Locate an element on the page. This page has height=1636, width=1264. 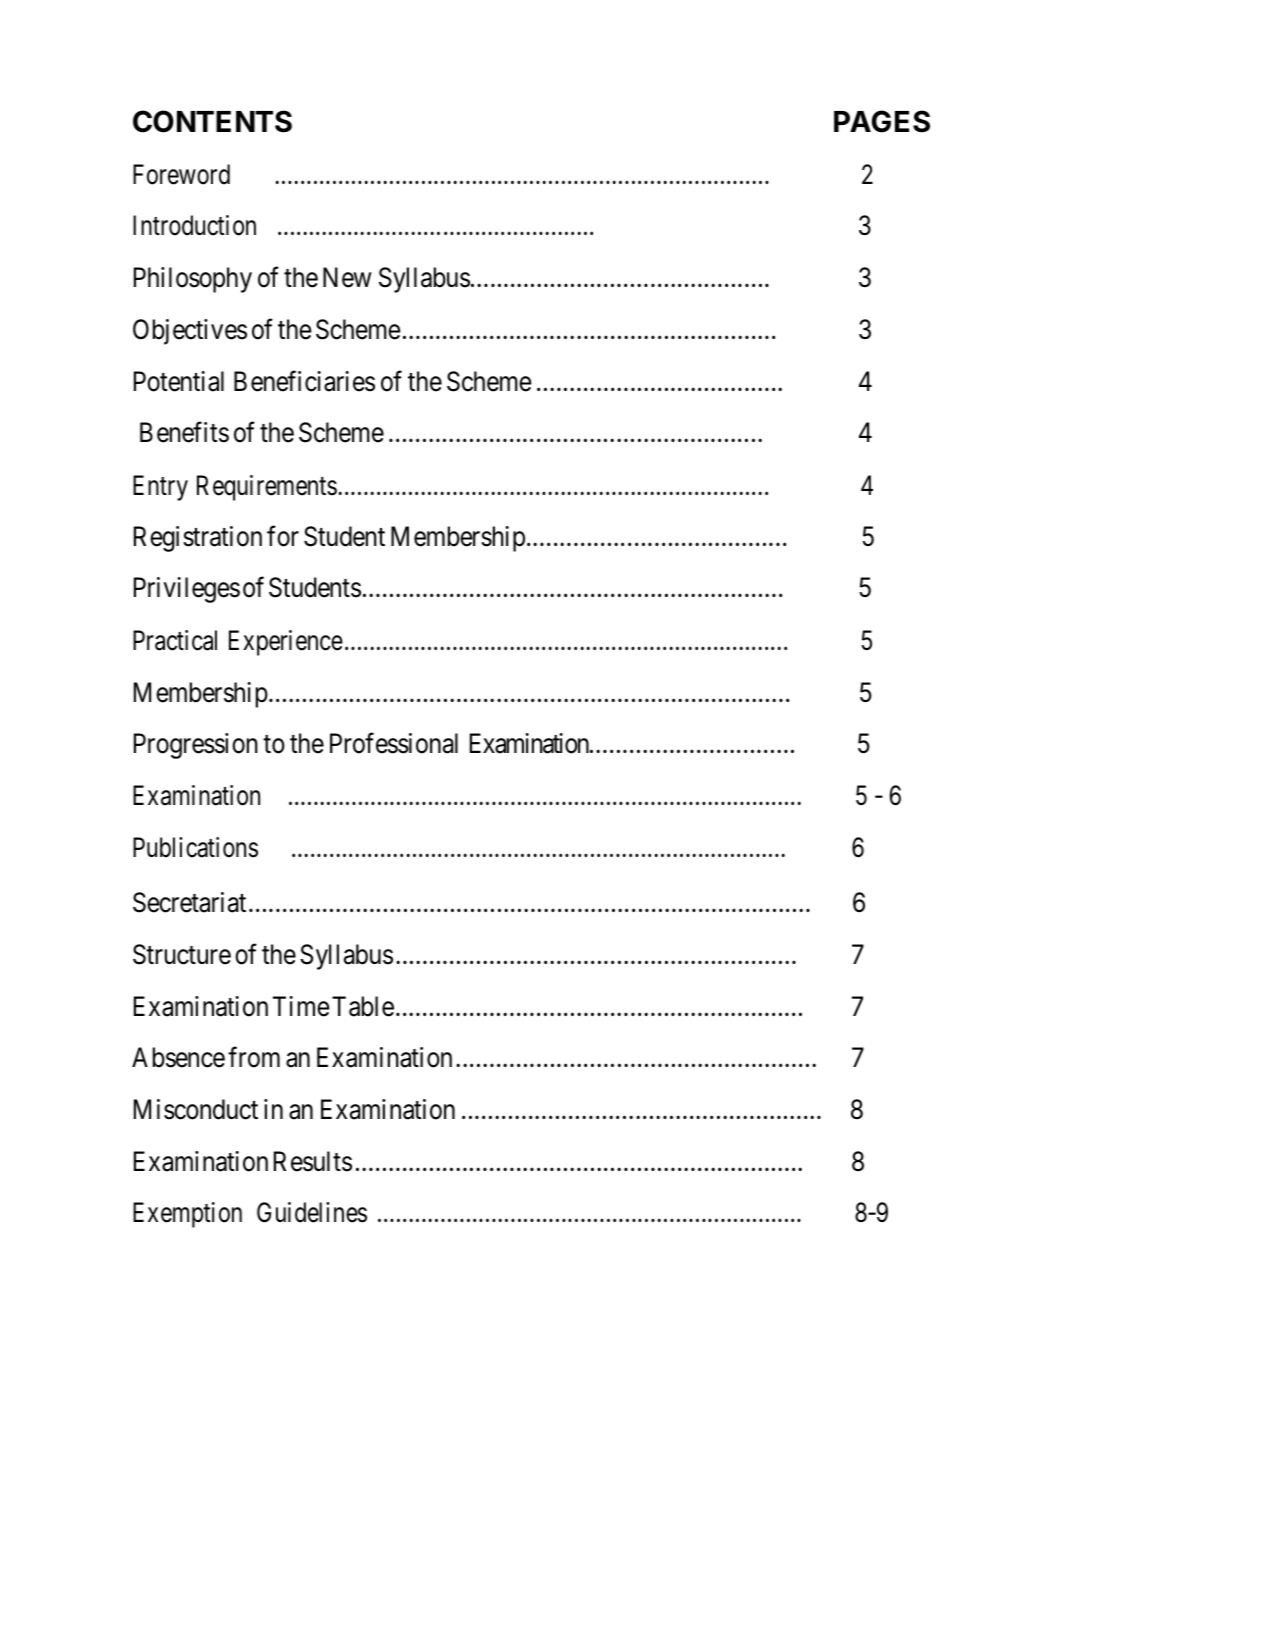
Publications is located at coordinates (195, 847).
